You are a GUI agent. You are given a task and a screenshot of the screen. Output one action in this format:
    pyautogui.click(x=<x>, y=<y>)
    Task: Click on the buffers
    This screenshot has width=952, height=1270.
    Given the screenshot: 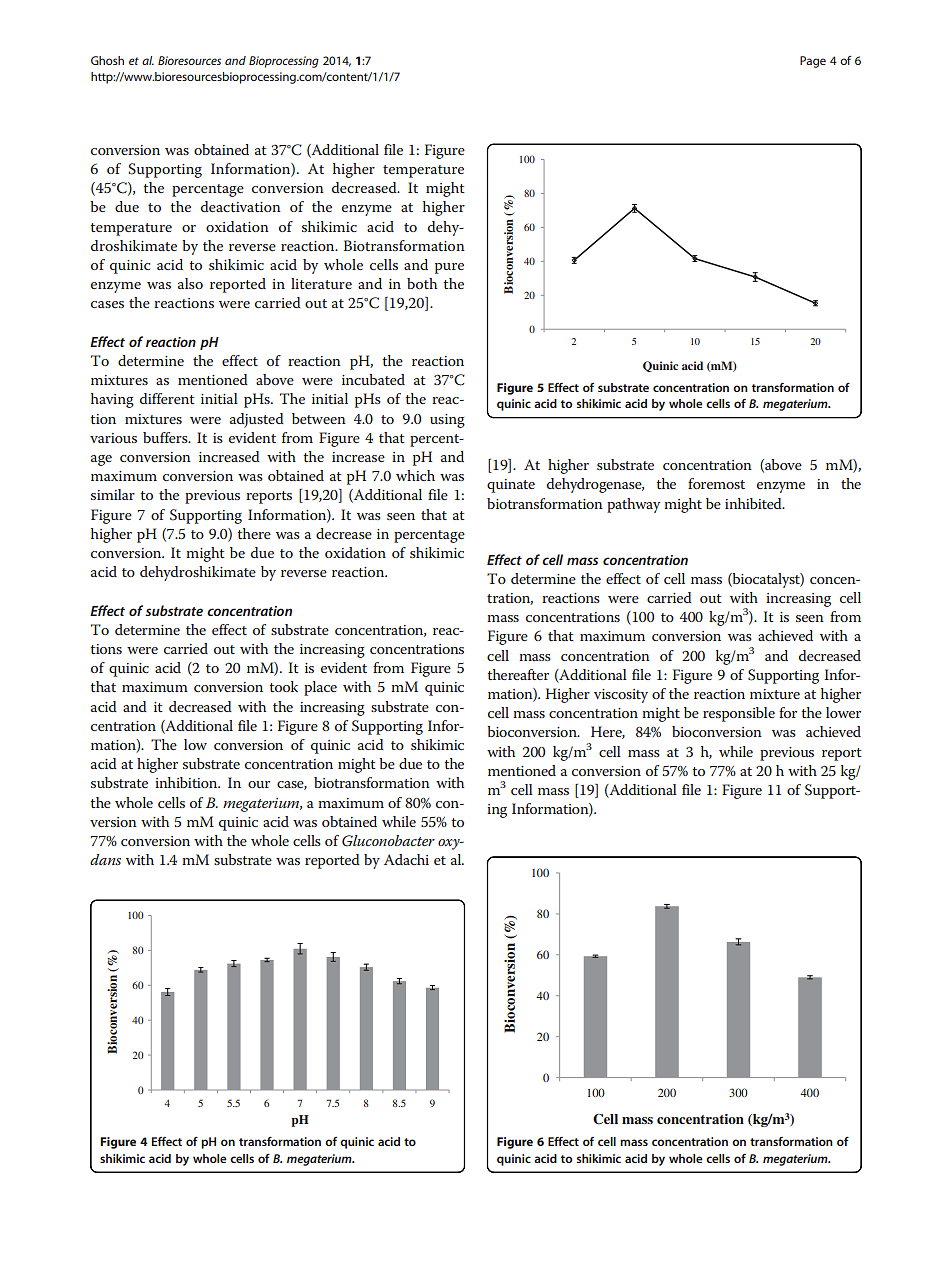 What is the action you would take?
    pyautogui.click(x=166, y=437)
